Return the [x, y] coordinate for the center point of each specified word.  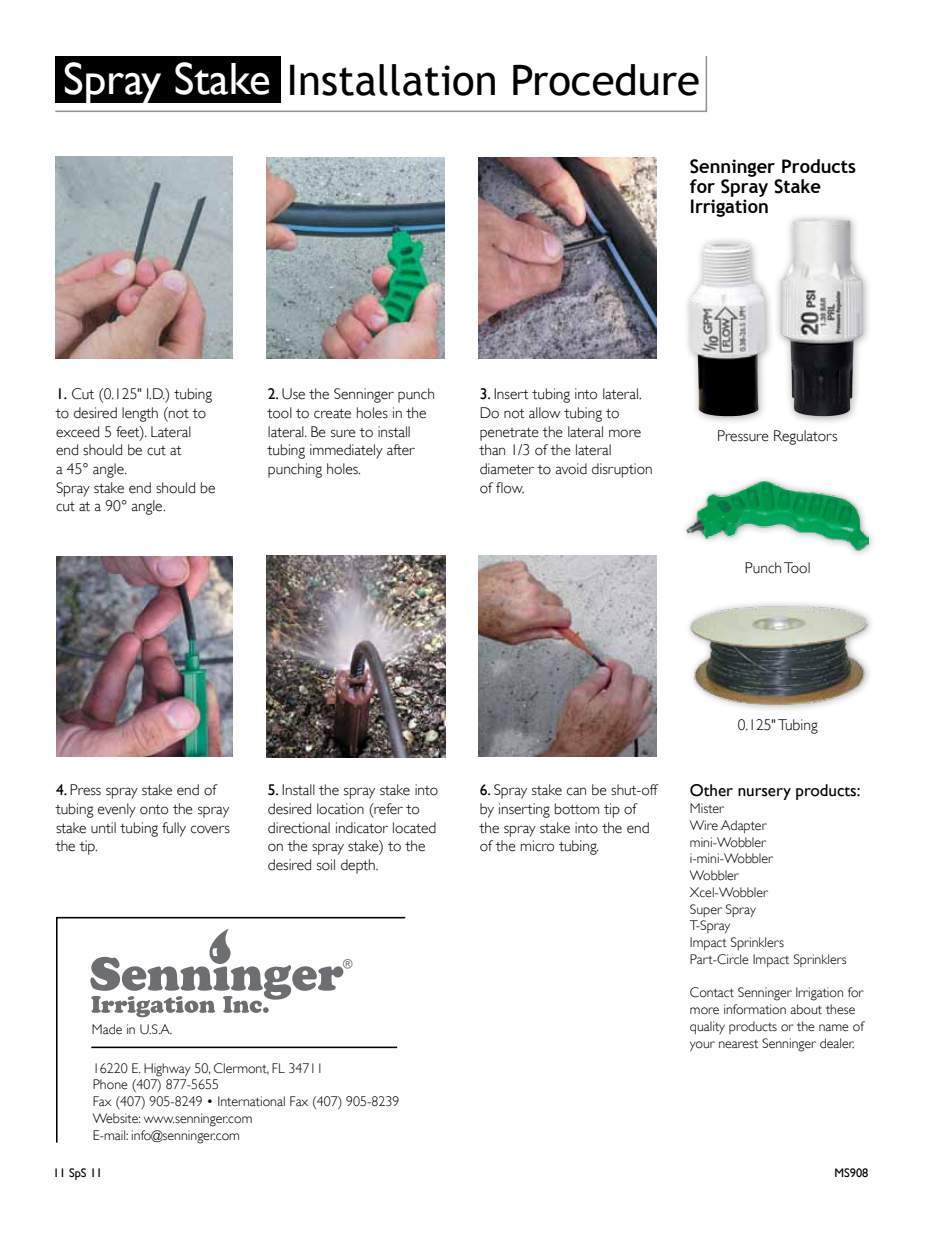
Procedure [606, 80]
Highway [167, 1070]
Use [293, 394]
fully [174, 829]
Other [711, 790]
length [140, 414]
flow [510, 488]
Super [706, 910]
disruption [622, 470]
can [576, 791]
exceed [77, 432]
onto [154, 810]
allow [545, 413]
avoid [571, 469]
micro [537, 846]
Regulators [805, 437]
